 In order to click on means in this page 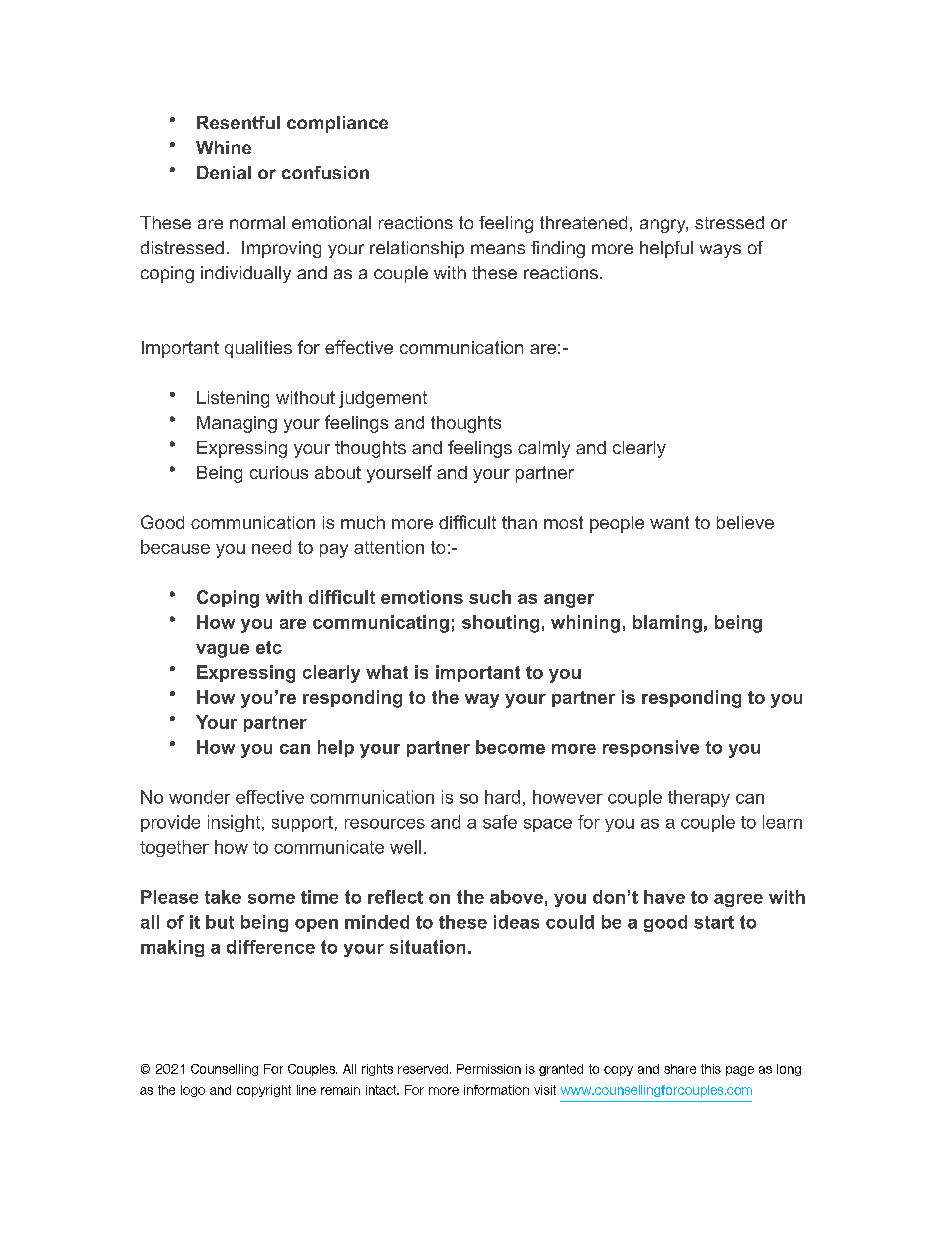, I will do `click(498, 249)`.
